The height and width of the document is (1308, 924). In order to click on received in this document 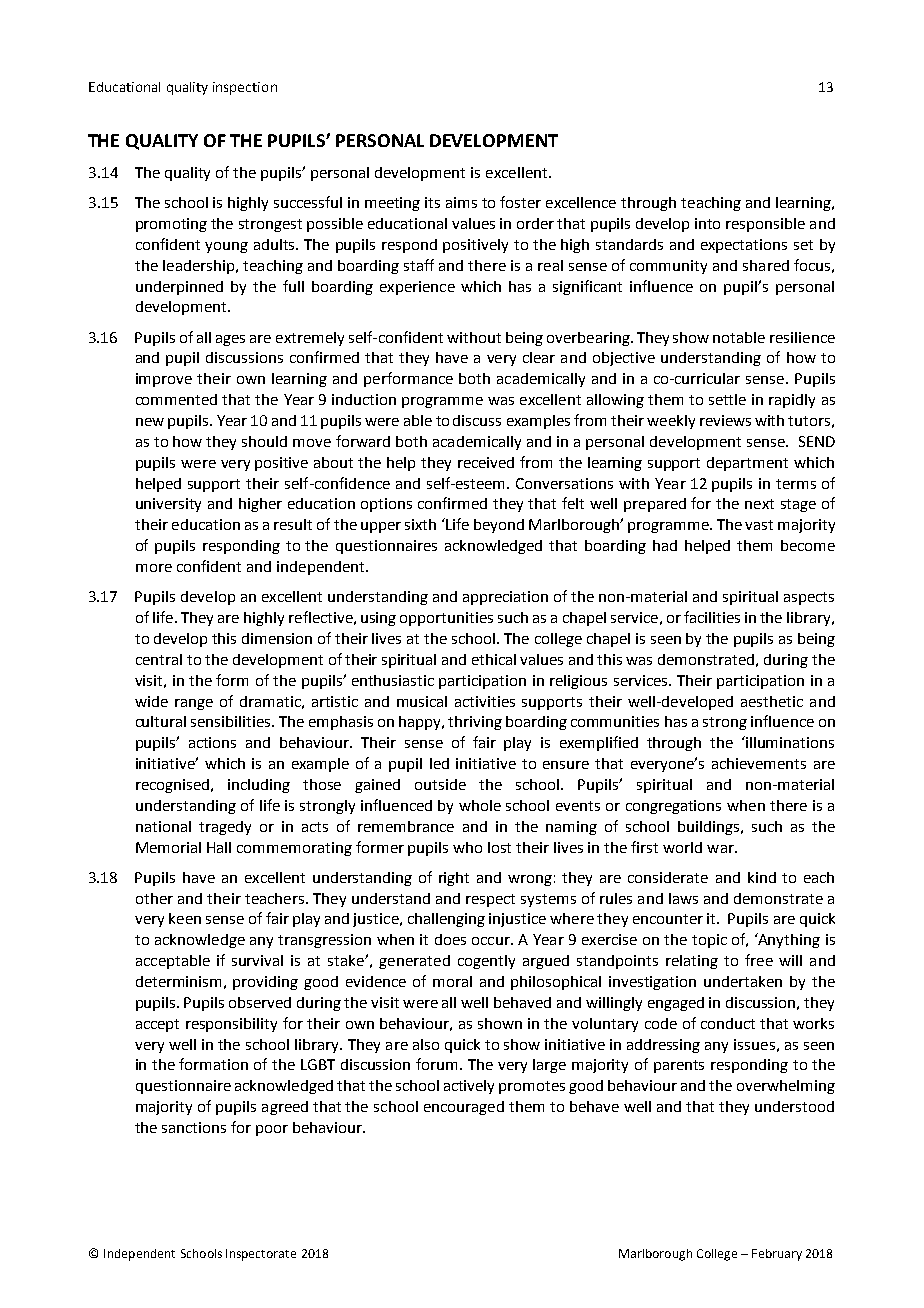, I will do `click(486, 462)`.
